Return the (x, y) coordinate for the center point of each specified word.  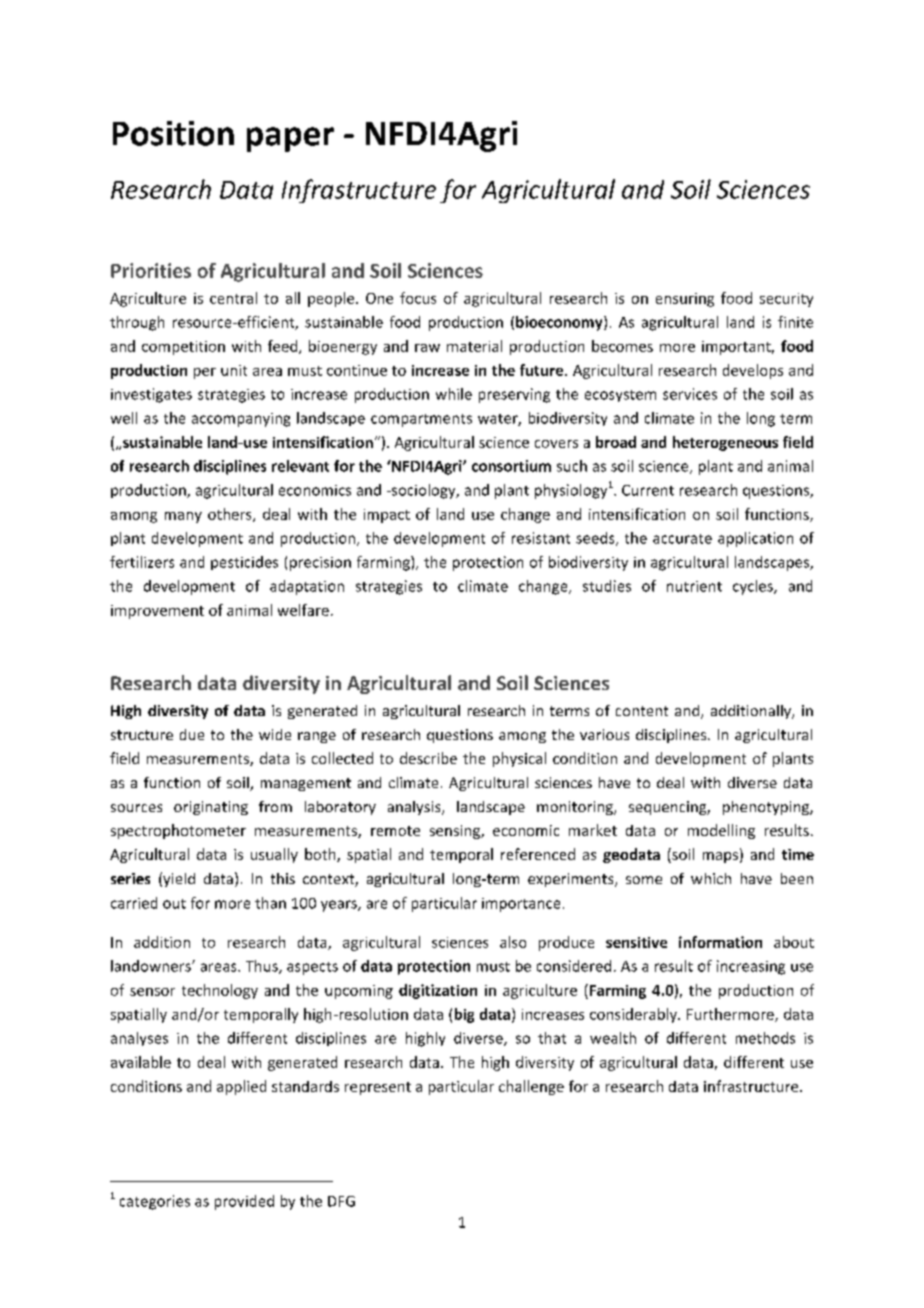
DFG (341, 1201)
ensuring (685, 300)
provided (244, 1202)
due (192, 734)
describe (428, 758)
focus (418, 298)
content (642, 711)
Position (173, 133)
